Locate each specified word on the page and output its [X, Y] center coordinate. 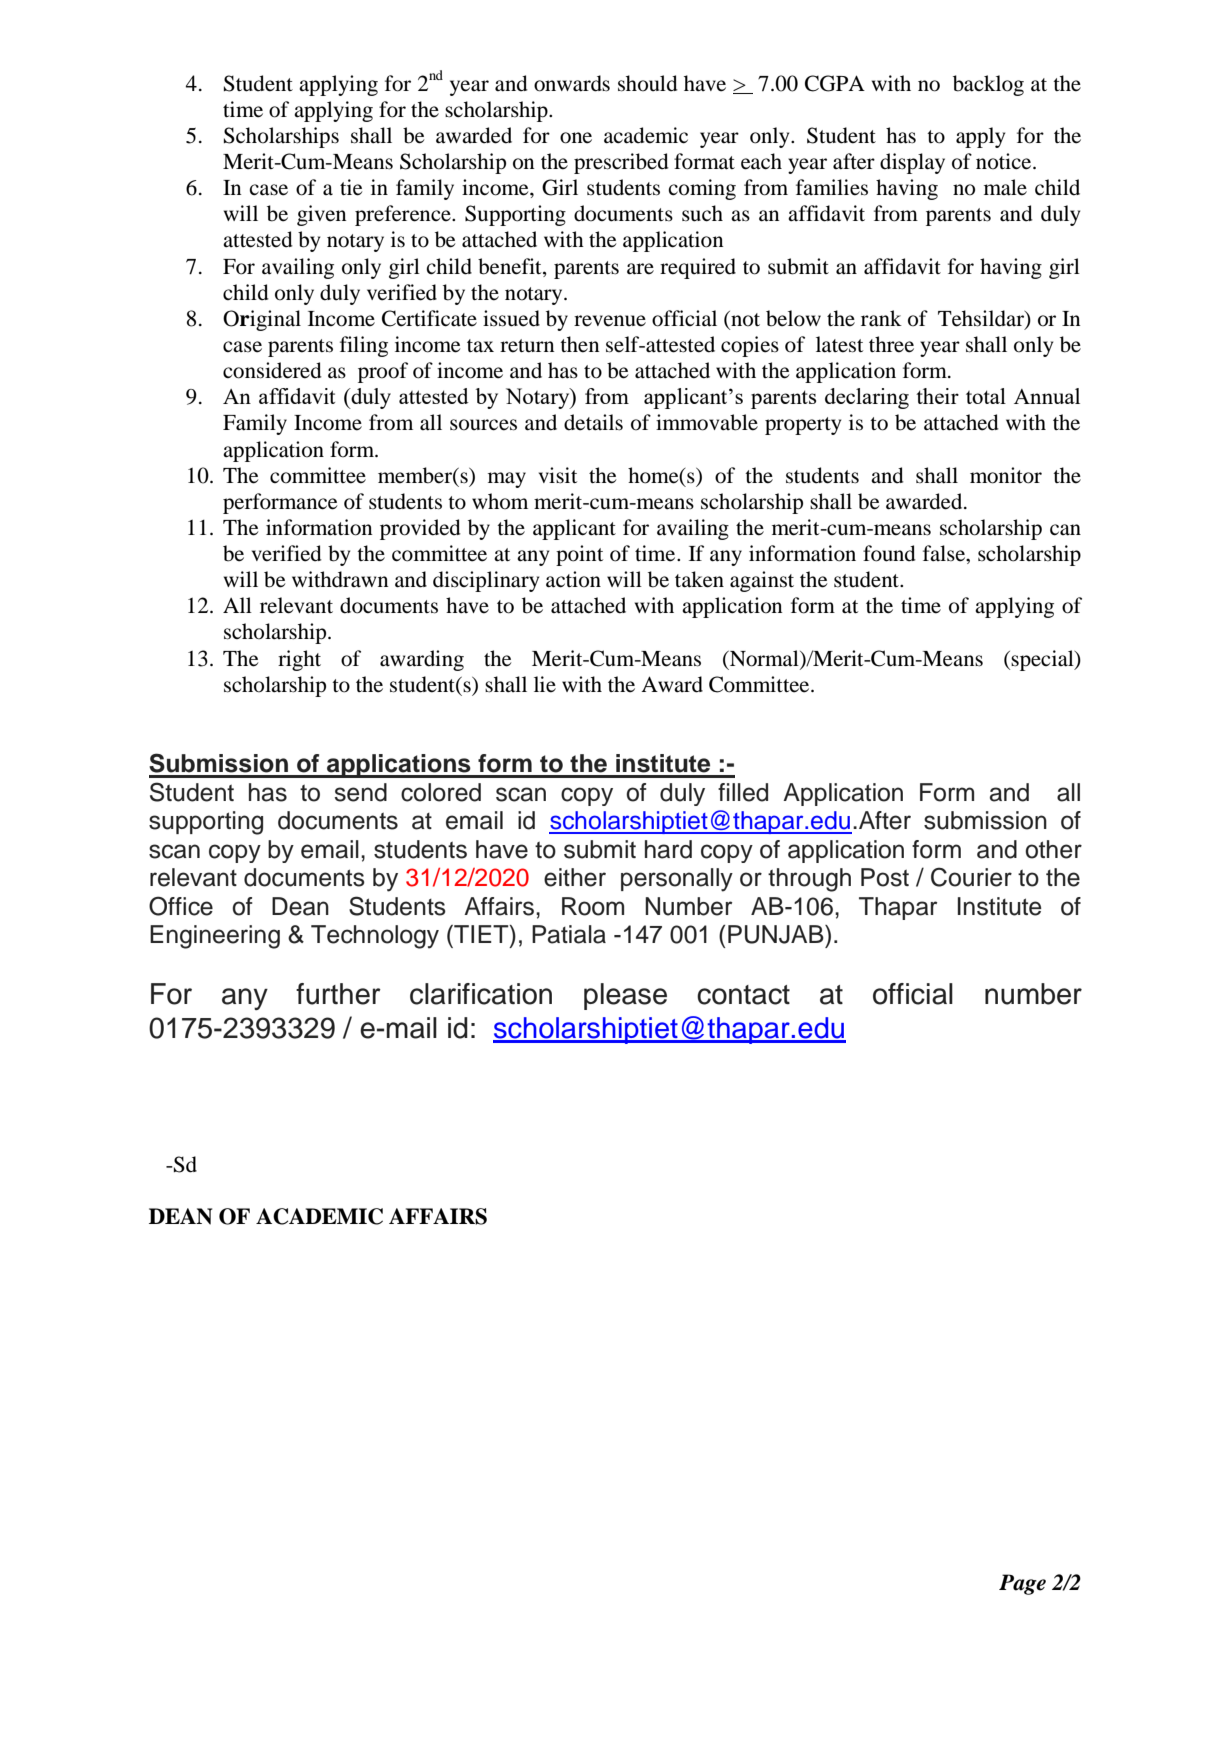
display [912, 163]
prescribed [621, 163]
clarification [481, 994]
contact [743, 995]
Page [1022, 1584]
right [299, 660]
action [573, 579]
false [945, 554]
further [338, 994]
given [322, 215]
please [625, 996]
